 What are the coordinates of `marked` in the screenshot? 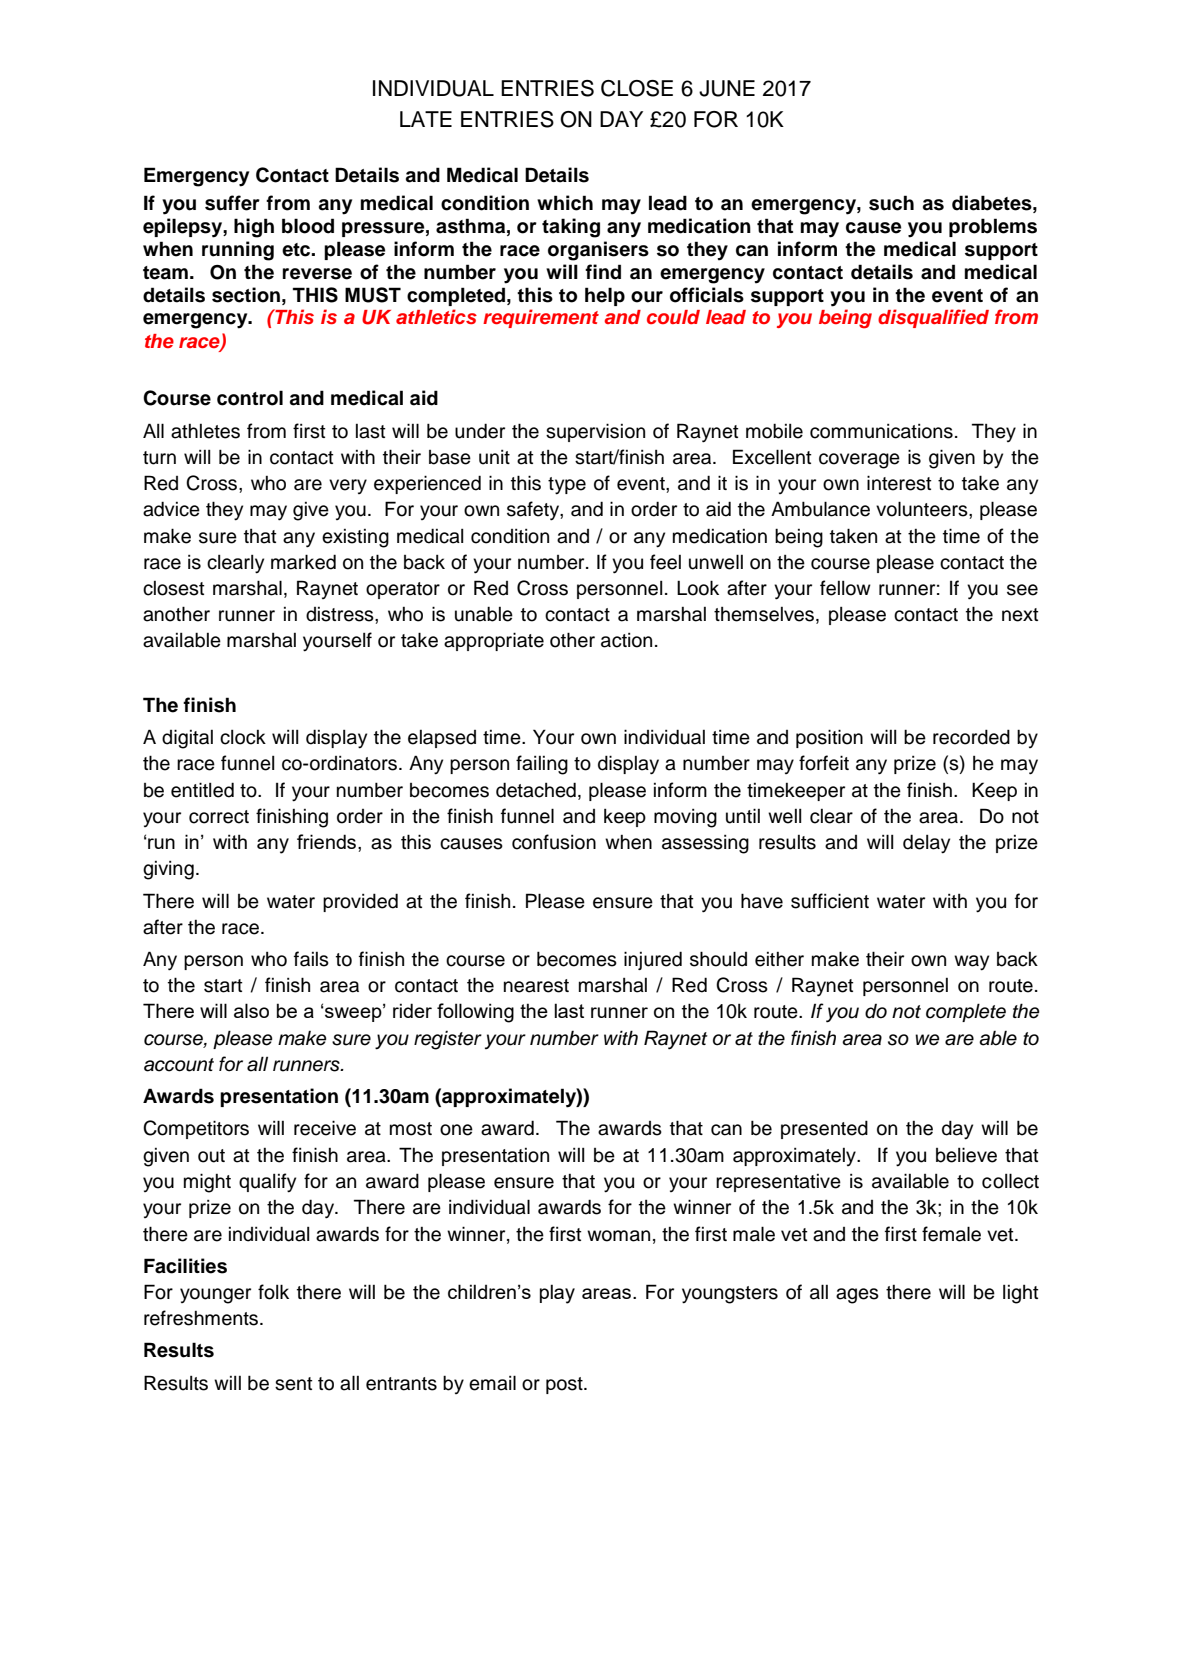 It's located at (303, 562).
